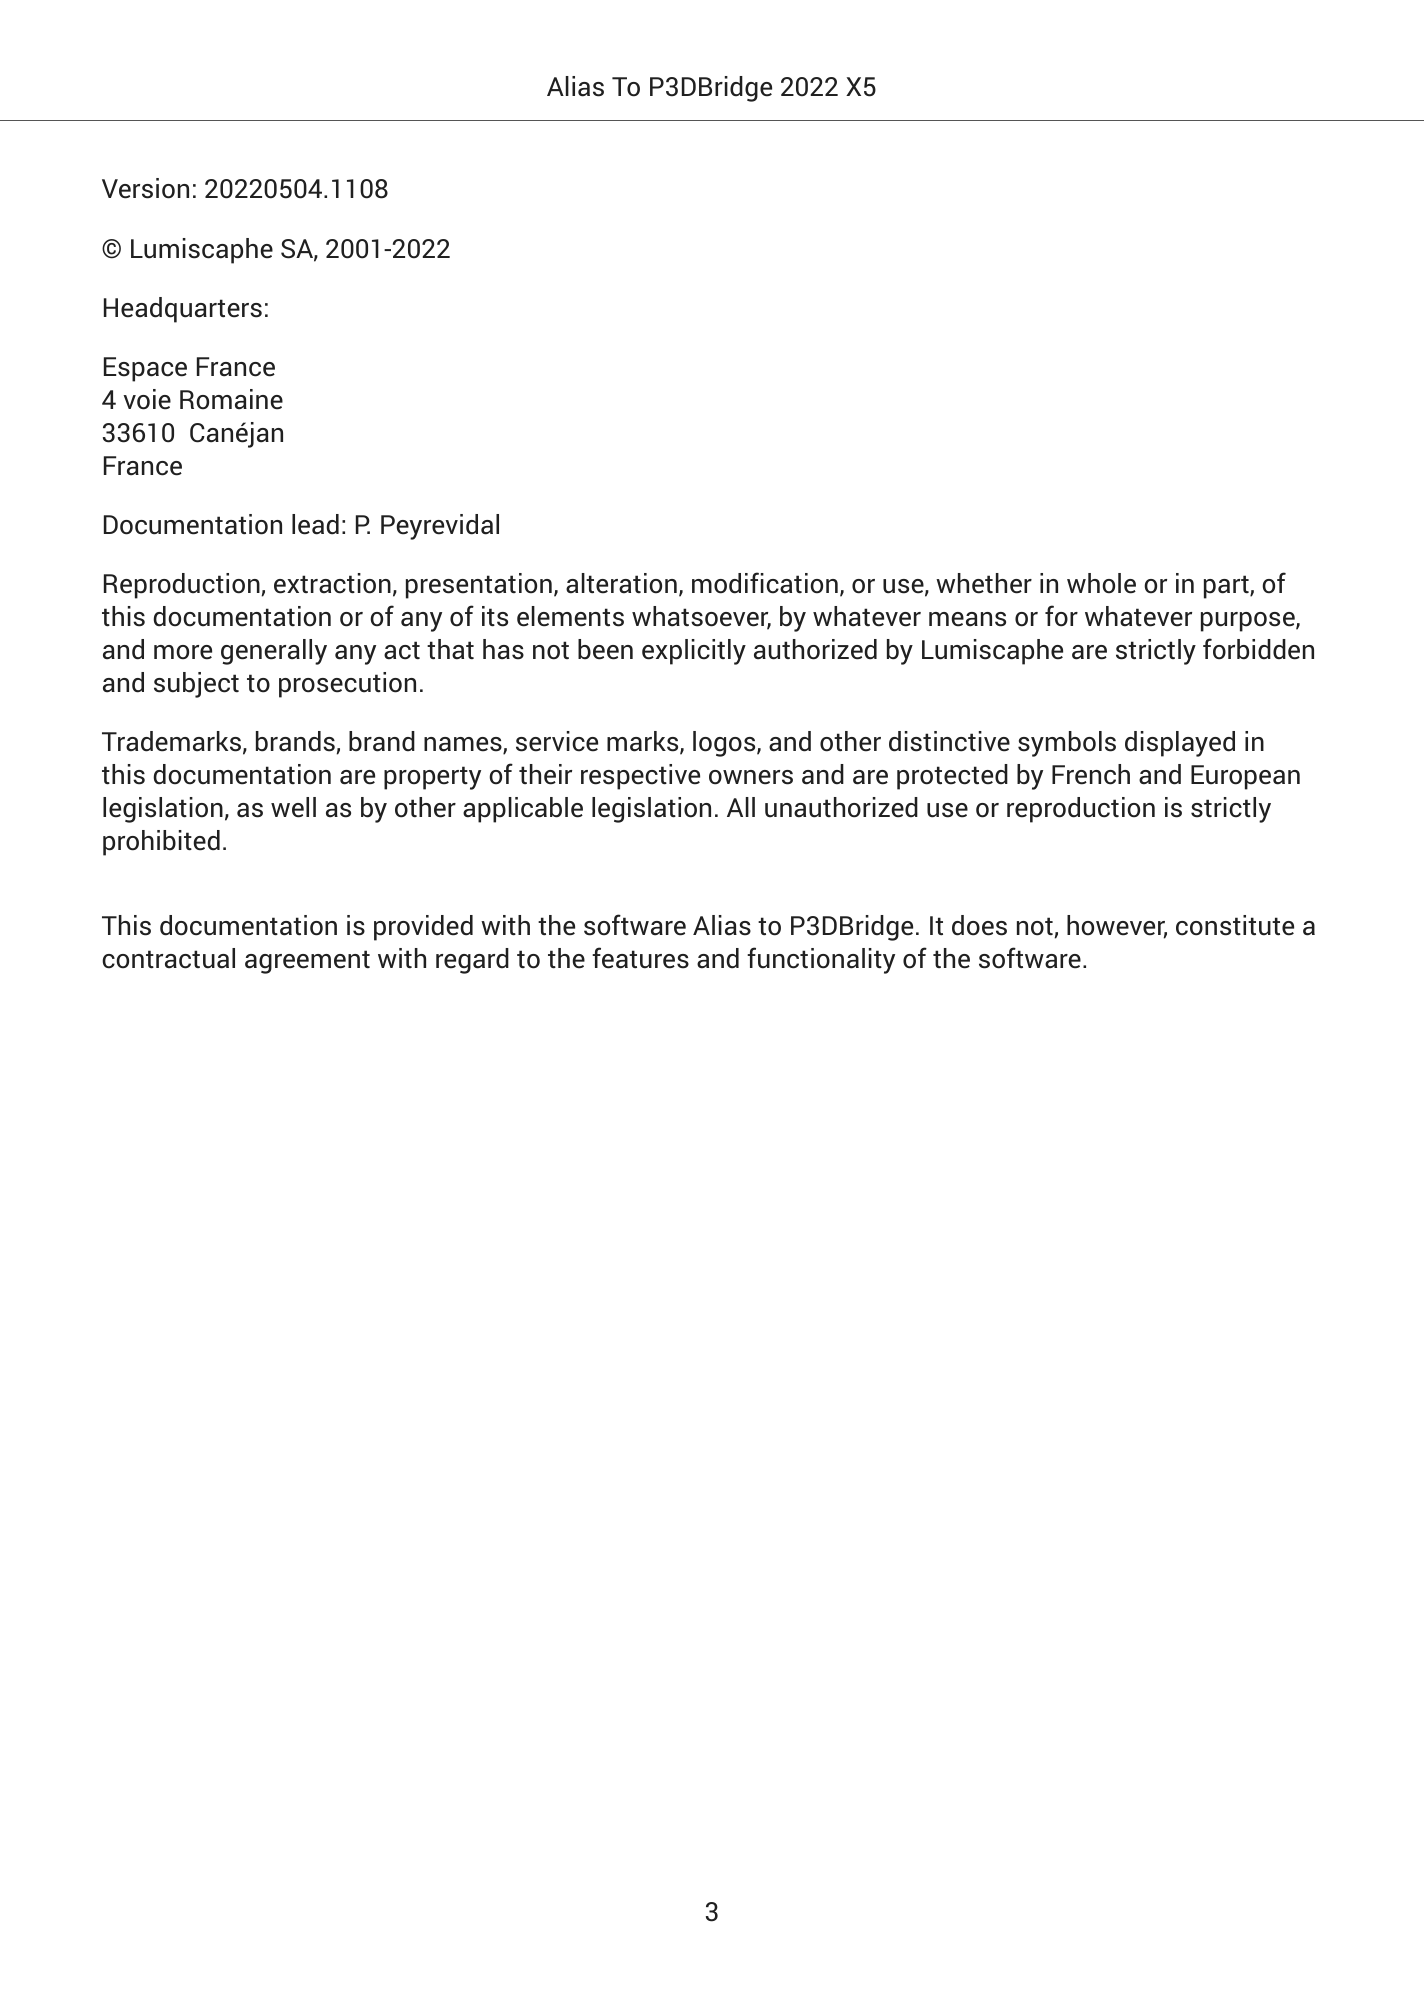 The width and height of the image is (1424, 2014). Describe the element at coordinates (1101, 583) in the image. I see `whole` at that location.
